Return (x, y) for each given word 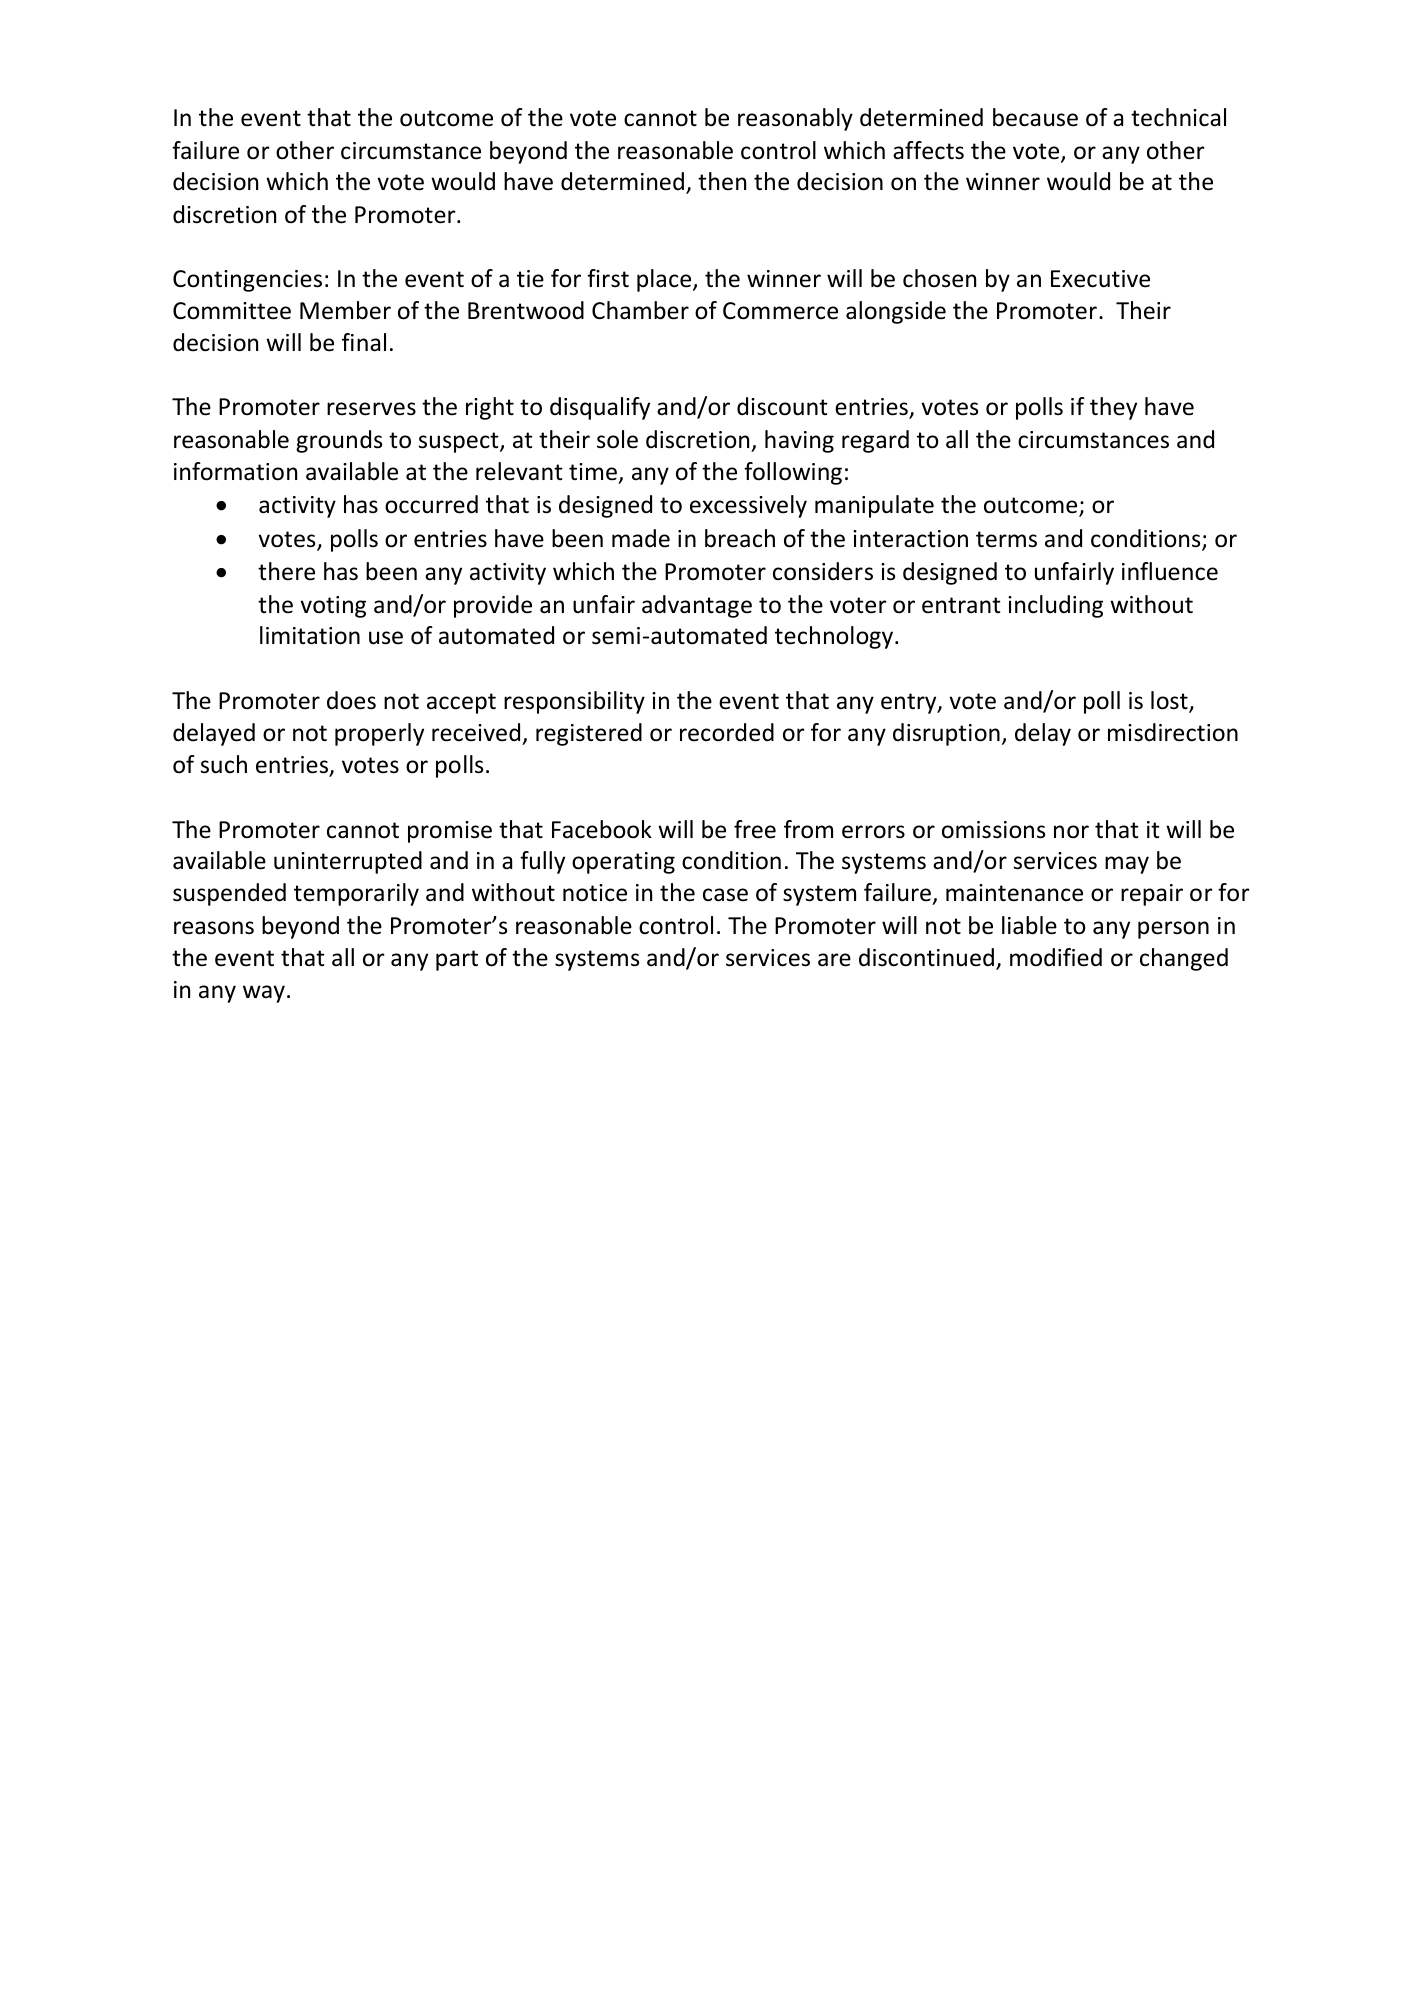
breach (740, 538)
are (834, 960)
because (1035, 117)
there (286, 571)
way (264, 994)
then (722, 181)
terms (1006, 539)
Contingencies (247, 281)
